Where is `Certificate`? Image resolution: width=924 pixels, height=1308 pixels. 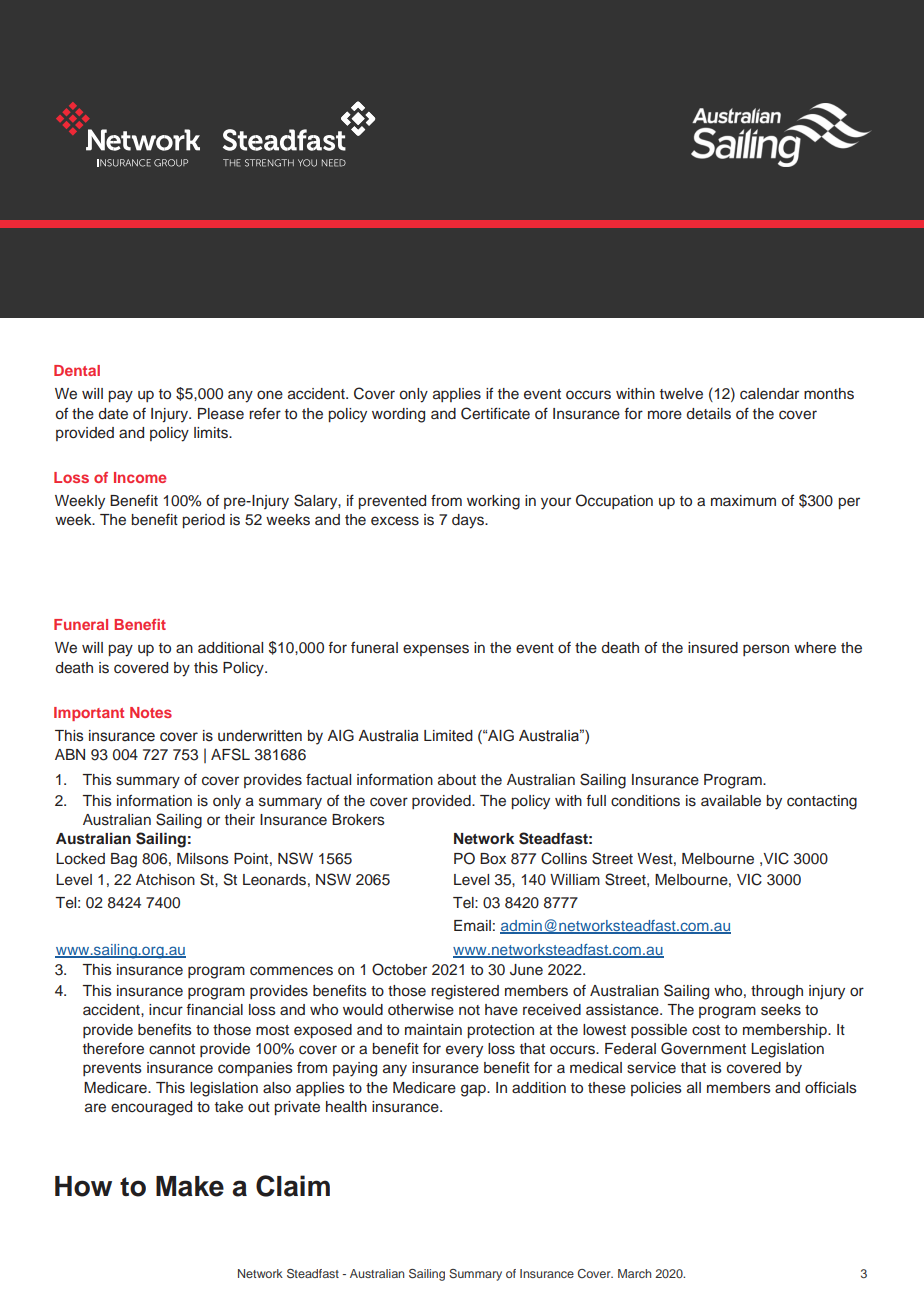
Certificate is located at coordinates (495, 413).
